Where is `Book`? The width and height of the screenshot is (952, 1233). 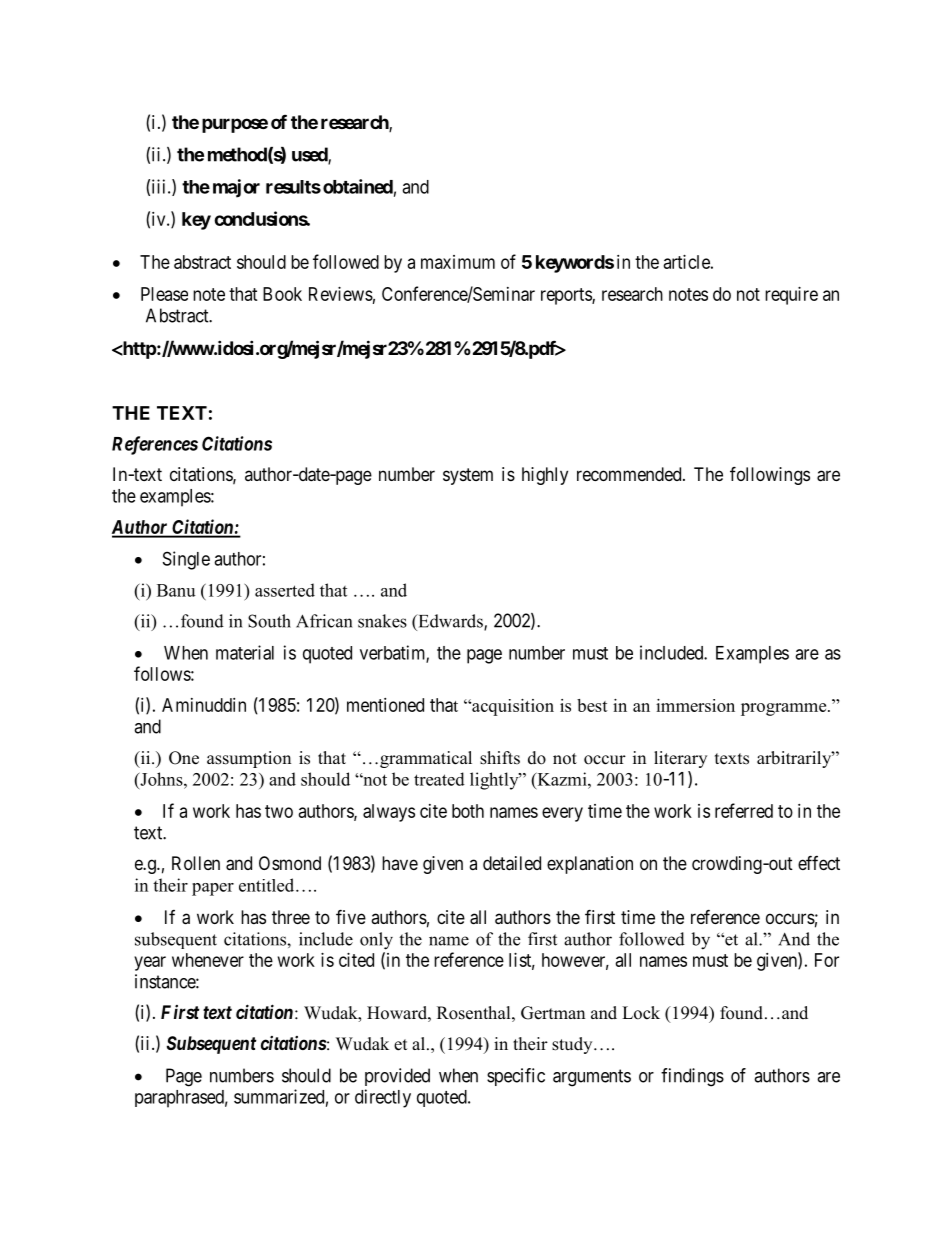 Book is located at coordinates (282, 294).
